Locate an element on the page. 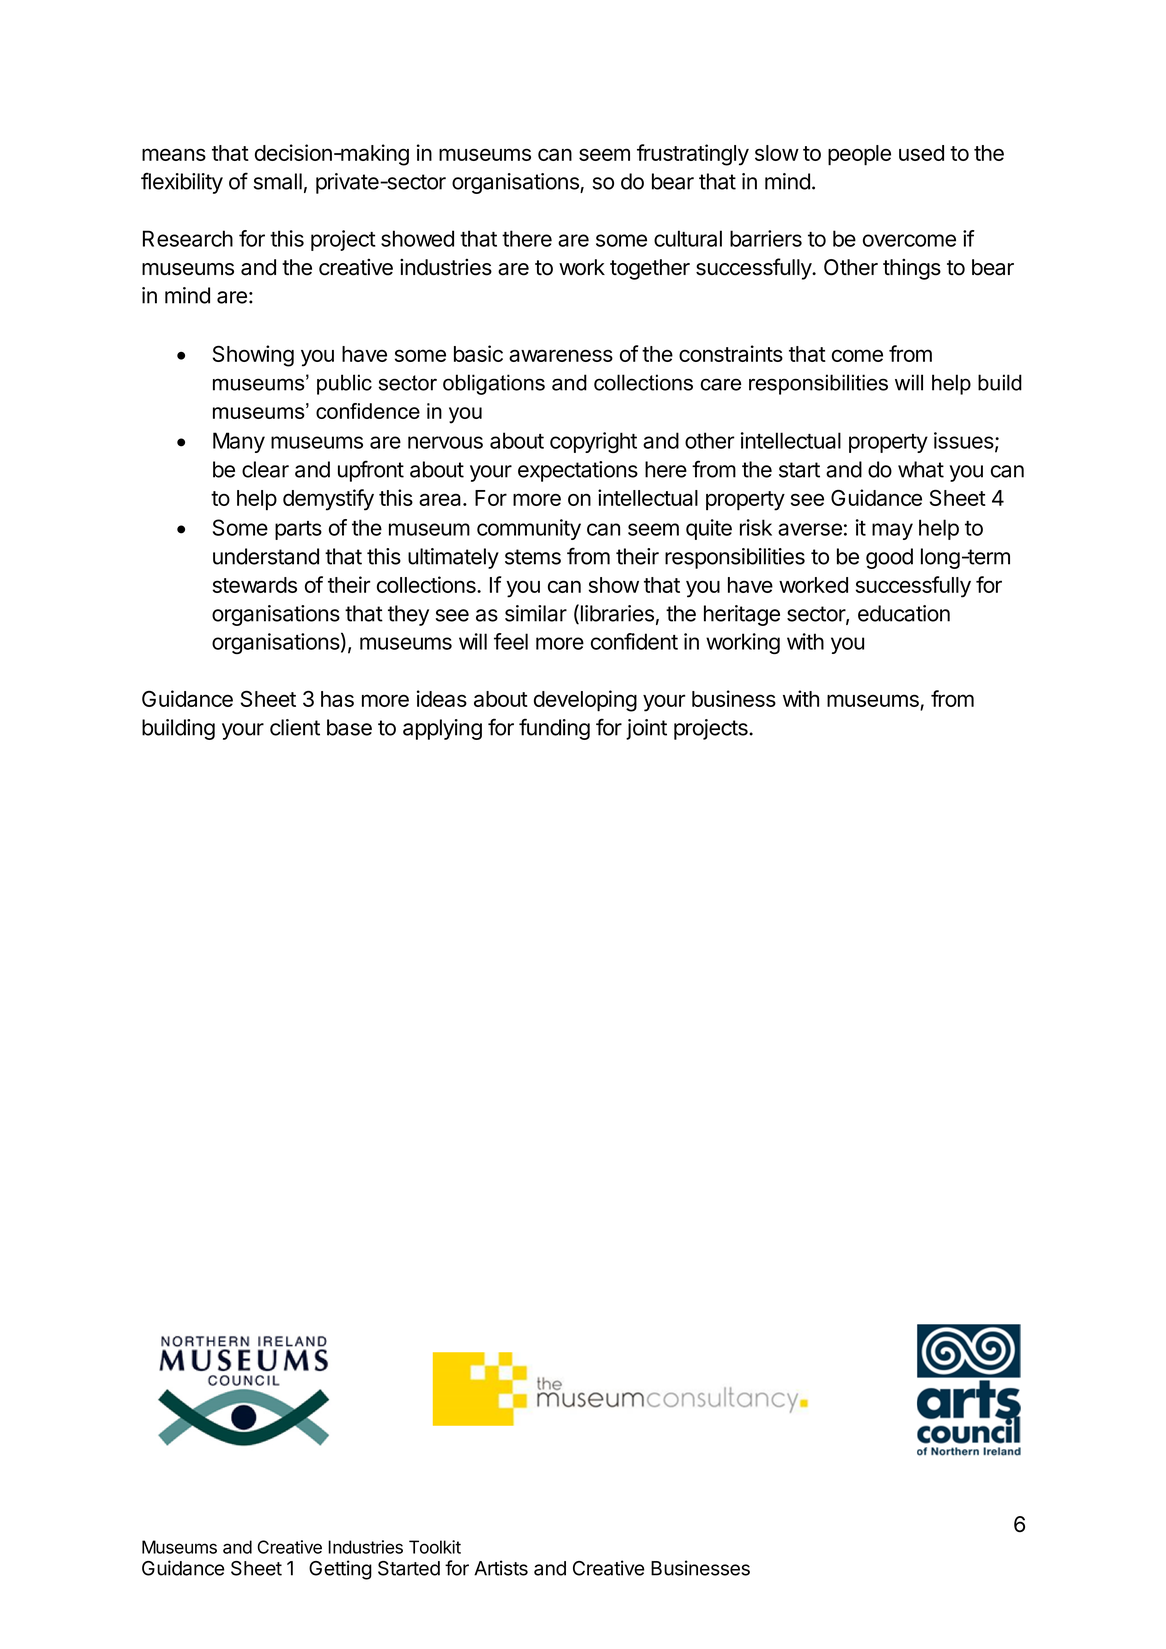 This page has width=1166, height=1649. together is located at coordinates (650, 269).
